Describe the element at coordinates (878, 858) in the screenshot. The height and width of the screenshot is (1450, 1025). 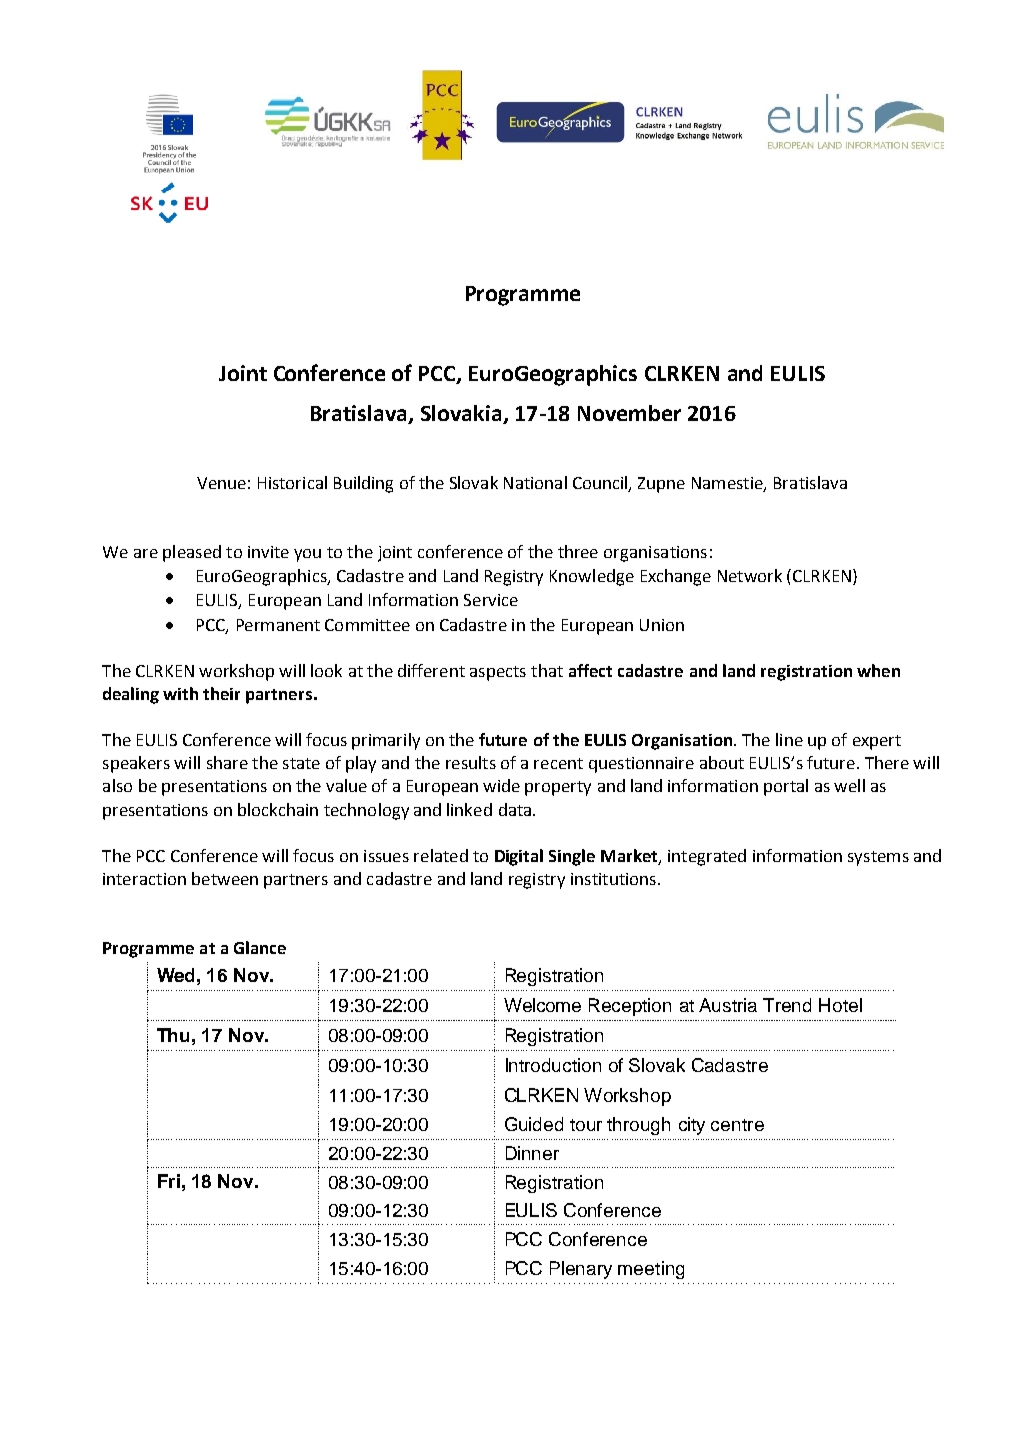
I see `systems` at that location.
